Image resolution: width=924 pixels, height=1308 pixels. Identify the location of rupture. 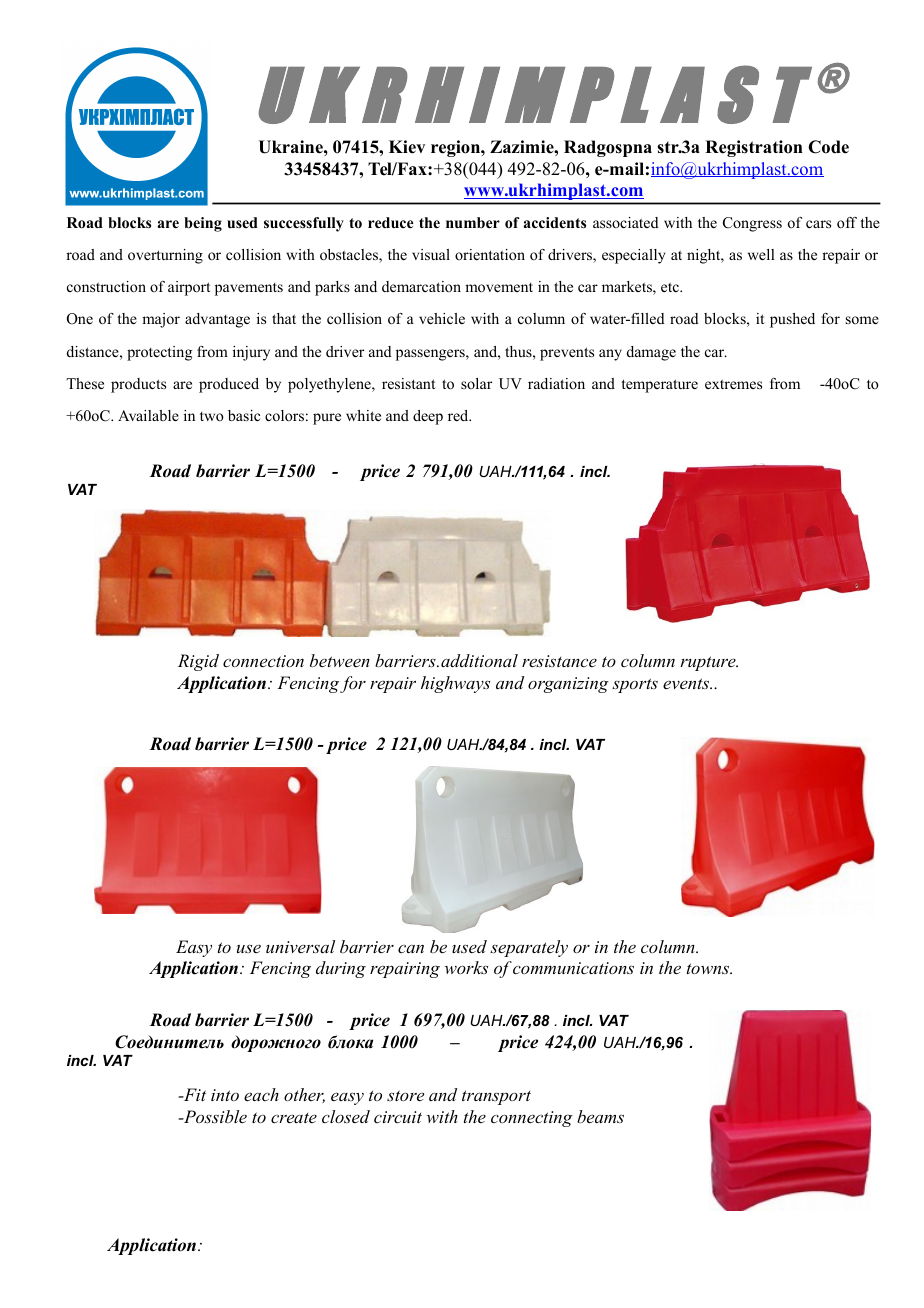
(709, 663).
